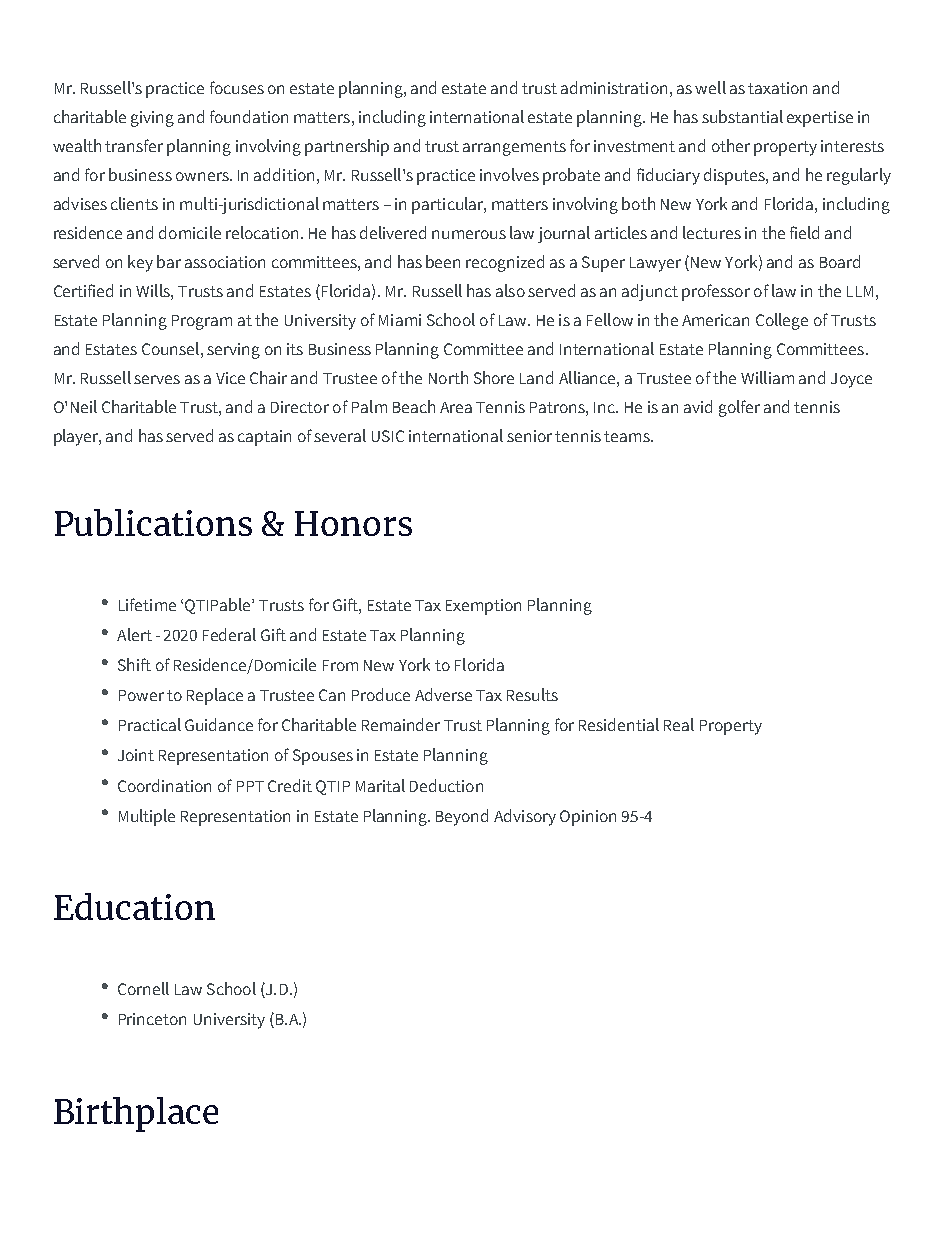 The image size is (952, 1233). Describe the element at coordinates (164, 785) in the screenshot. I see `Coordination` at that location.
